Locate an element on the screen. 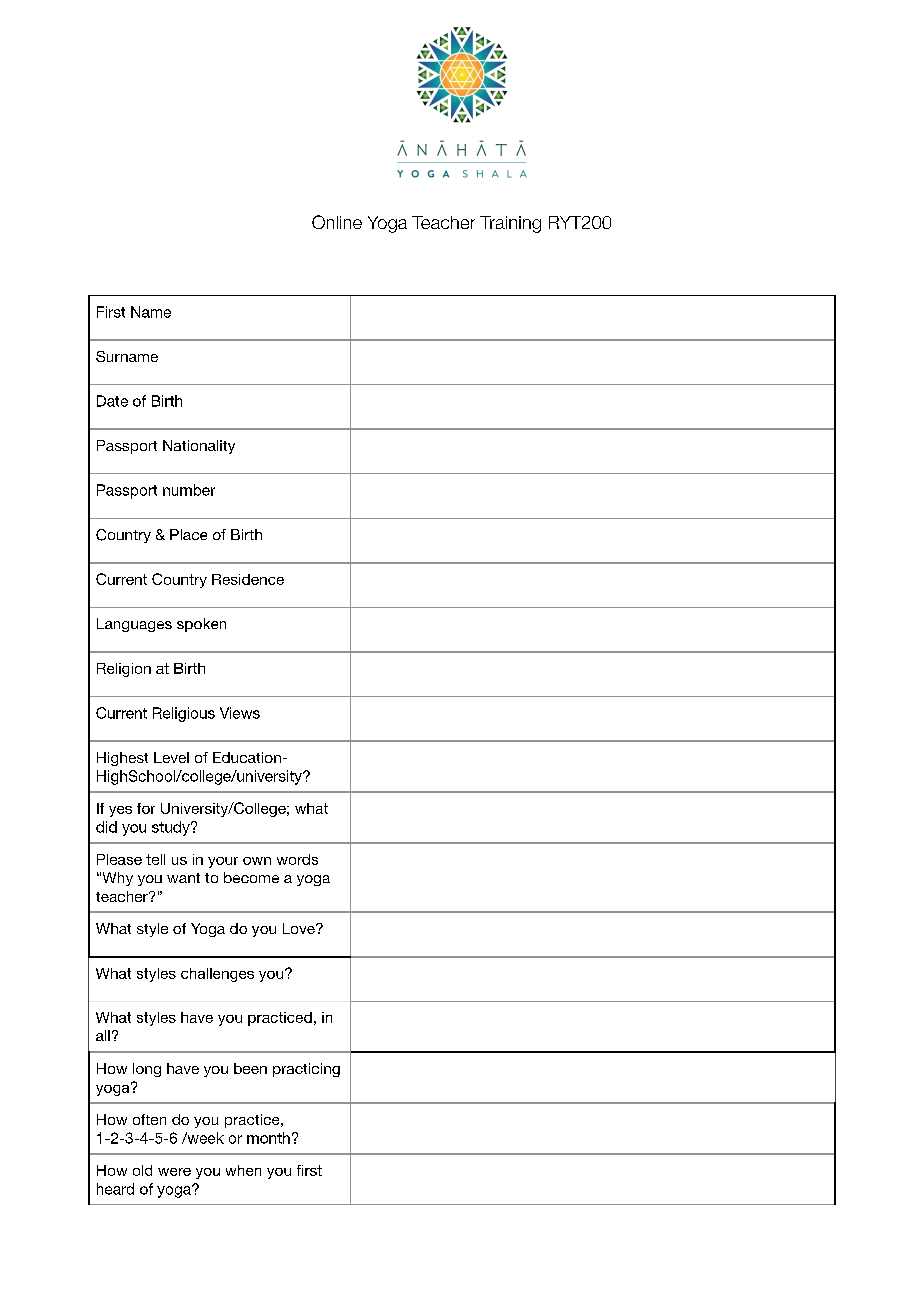 This screenshot has width=924, height=1308. Training is located at coordinates (510, 224).
